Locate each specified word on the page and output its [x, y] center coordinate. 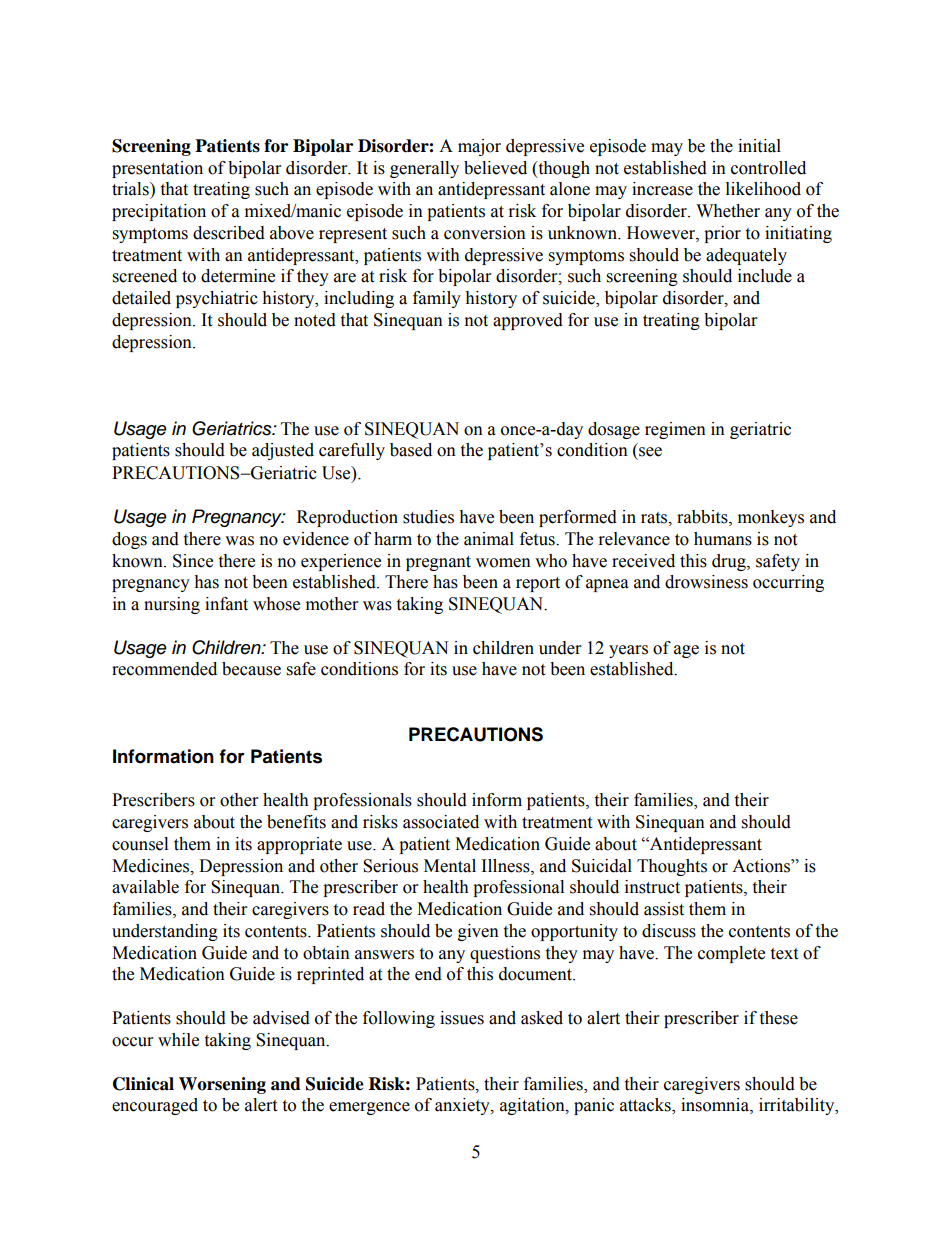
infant [226, 604]
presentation [157, 169]
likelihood [763, 189]
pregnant [438, 563]
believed [495, 168]
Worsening [222, 1085]
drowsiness [706, 582]
